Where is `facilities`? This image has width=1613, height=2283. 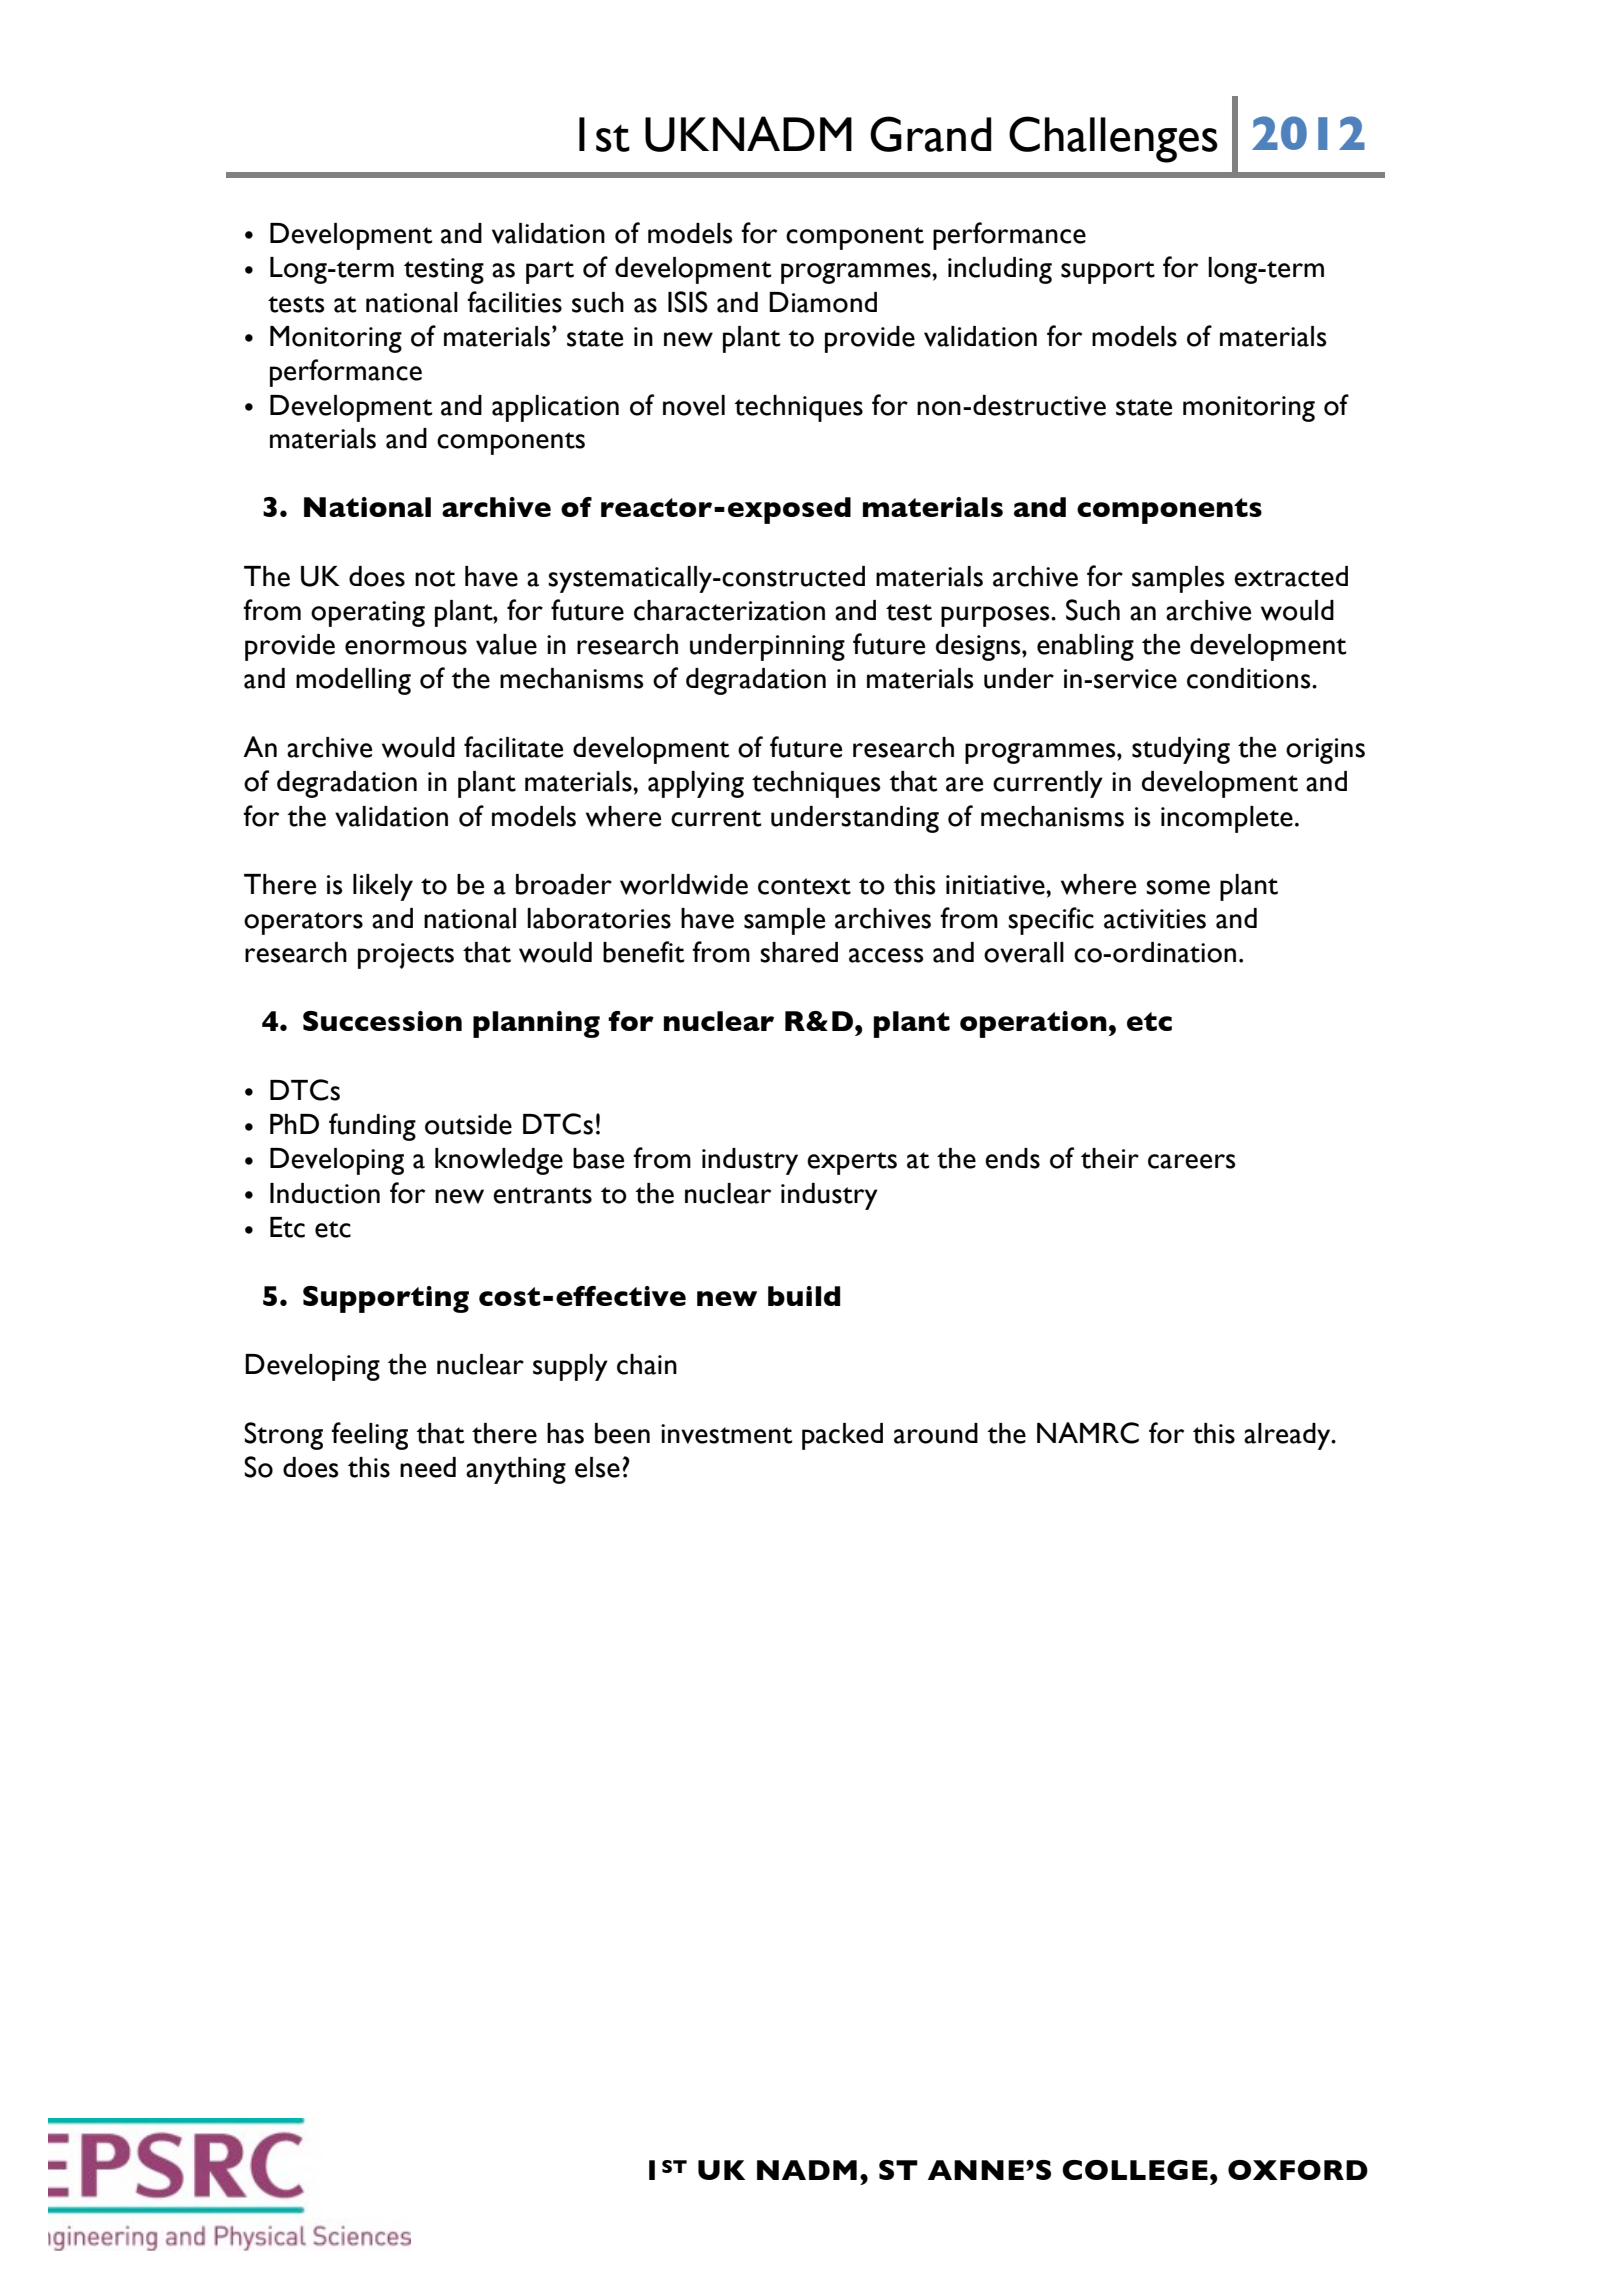 facilities is located at coordinates (514, 302).
